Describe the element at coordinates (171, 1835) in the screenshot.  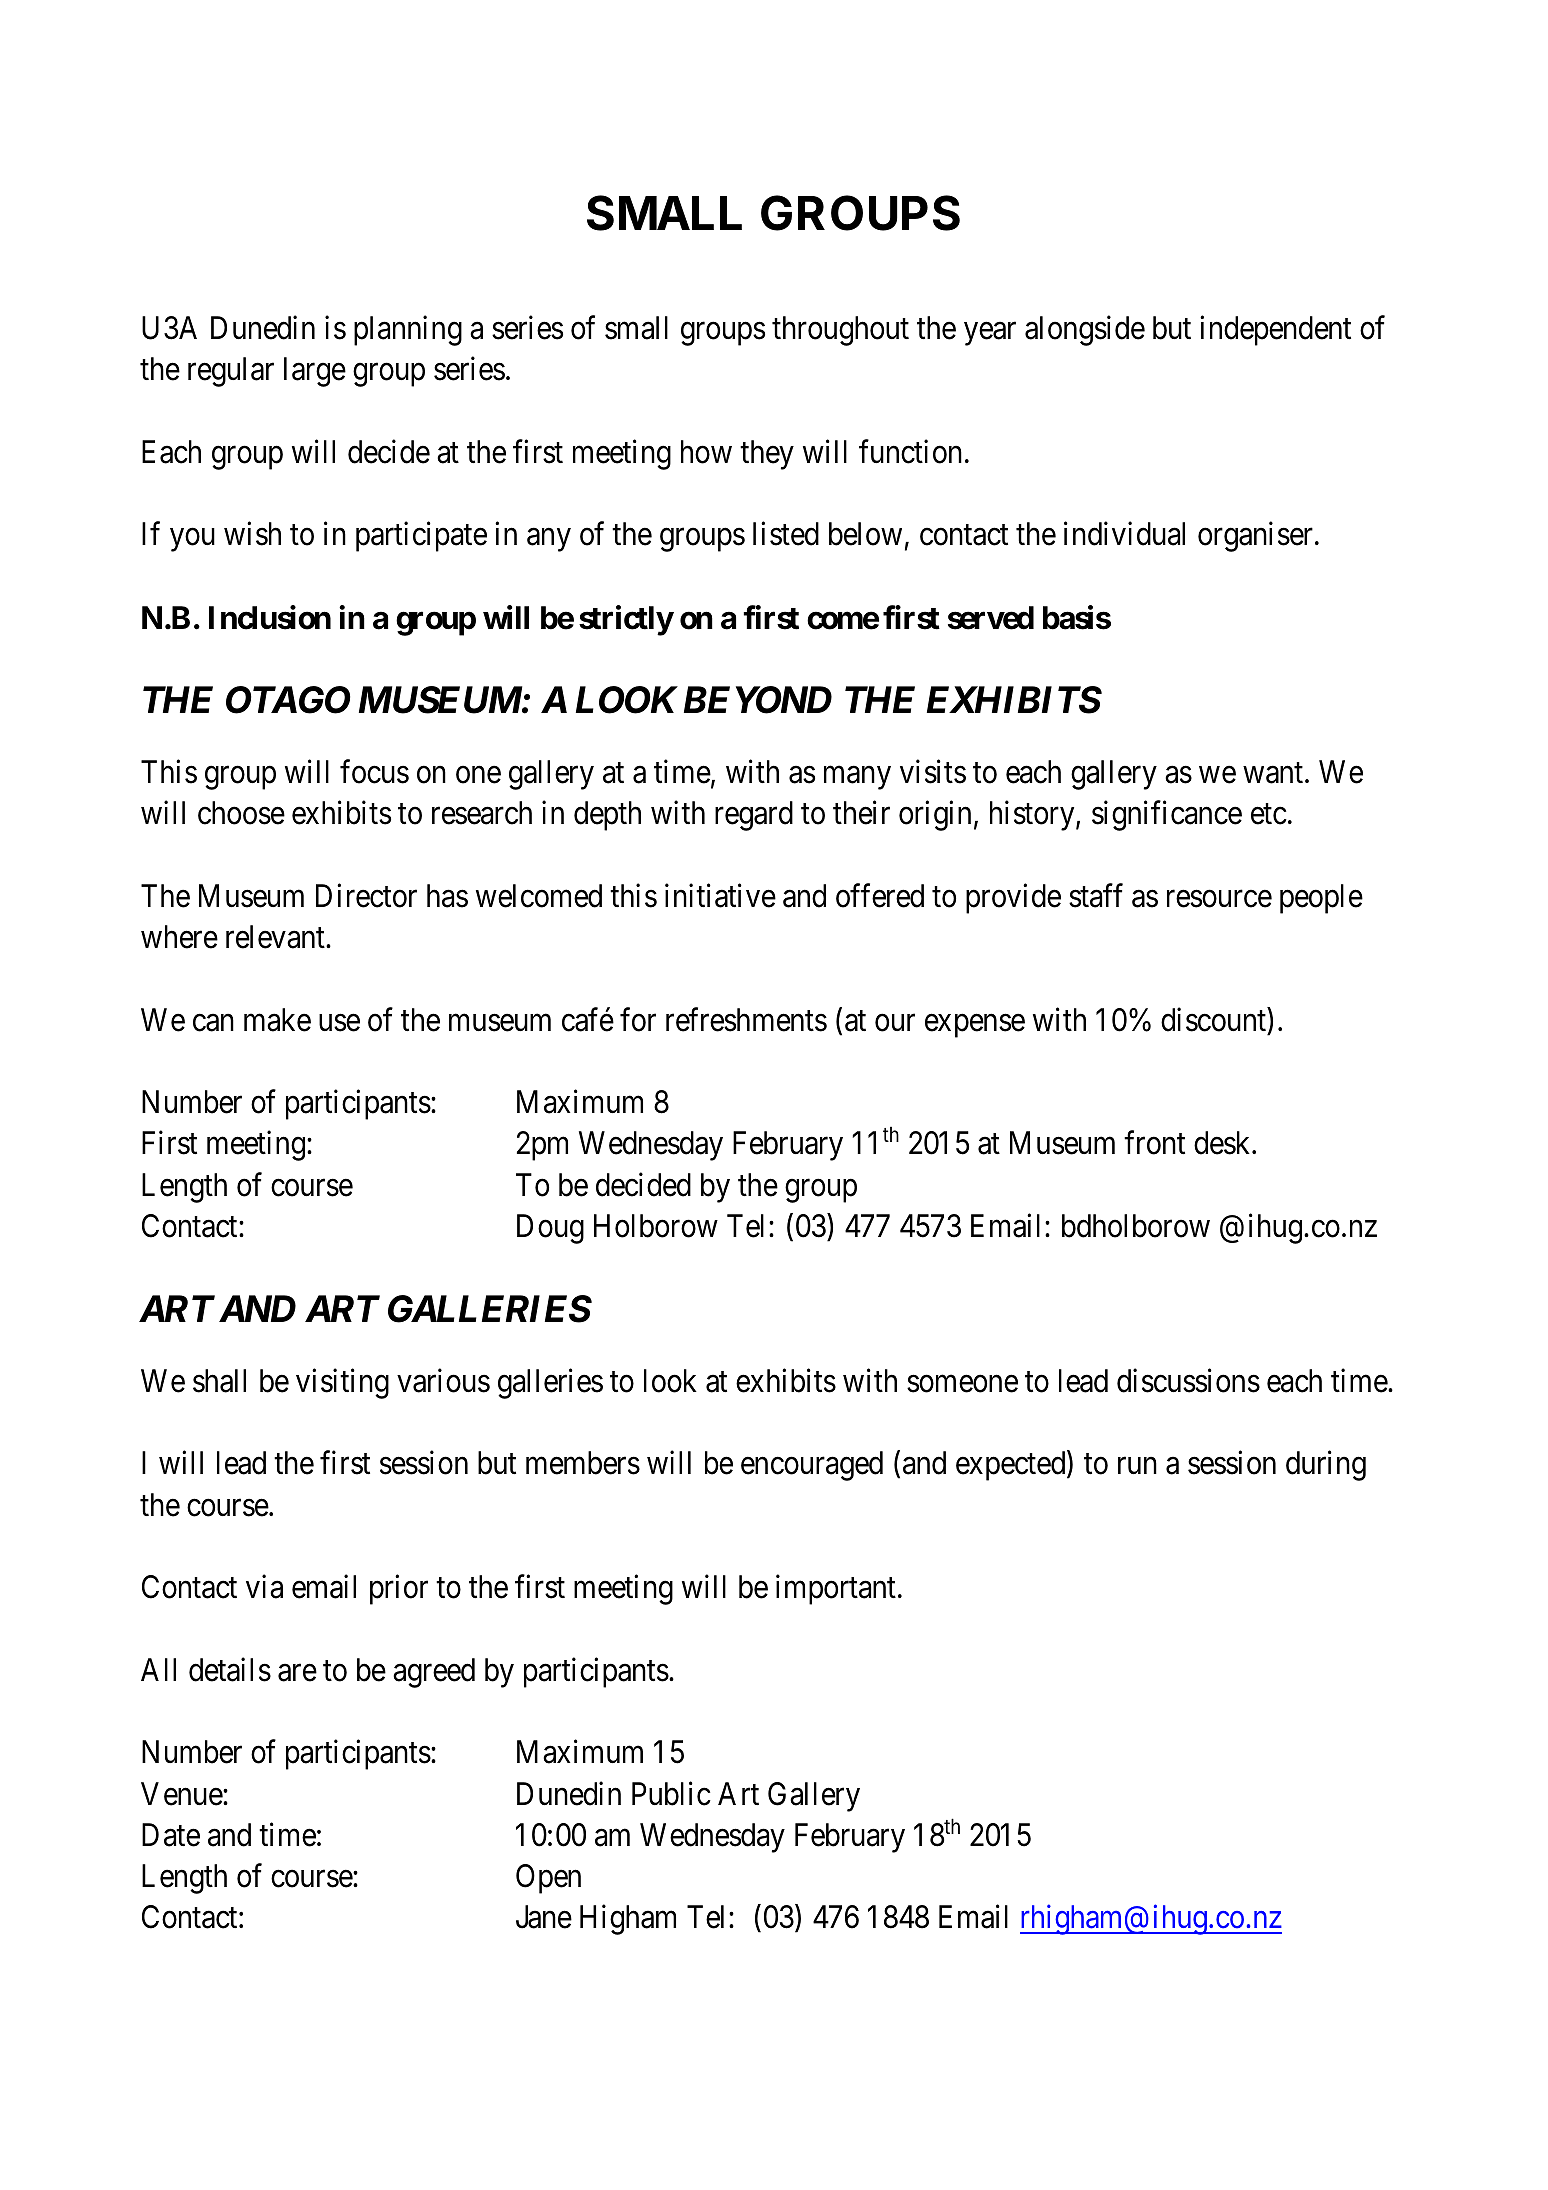
I see `Date` at that location.
